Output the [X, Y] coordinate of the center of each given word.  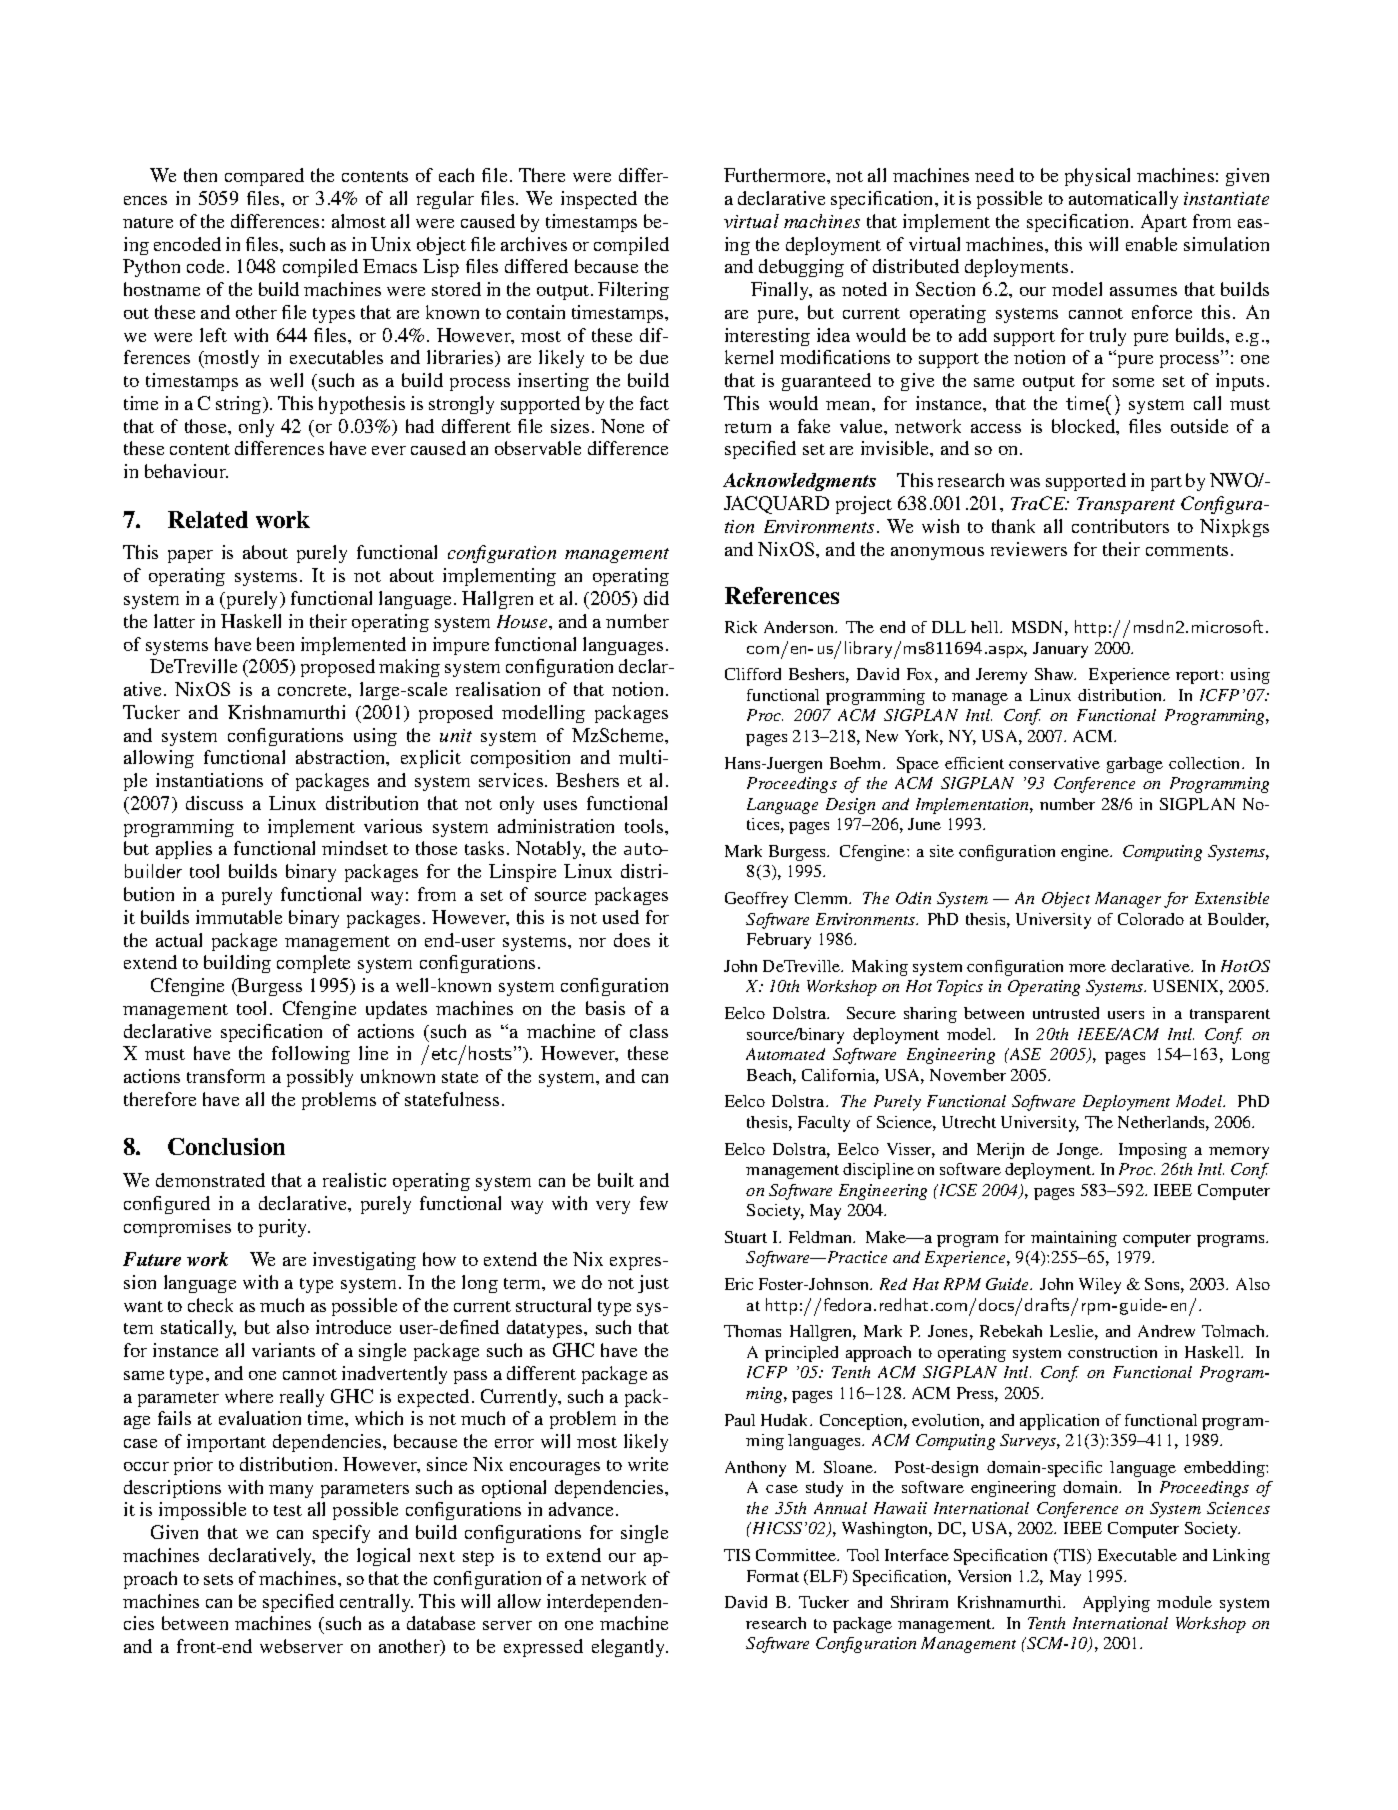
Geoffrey [756, 900]
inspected [599, 200]
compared [264, 177]
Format [773, 1576]
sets [218, 1579]
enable [1151, 244]
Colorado [1151, 919]
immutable [239, 917]
